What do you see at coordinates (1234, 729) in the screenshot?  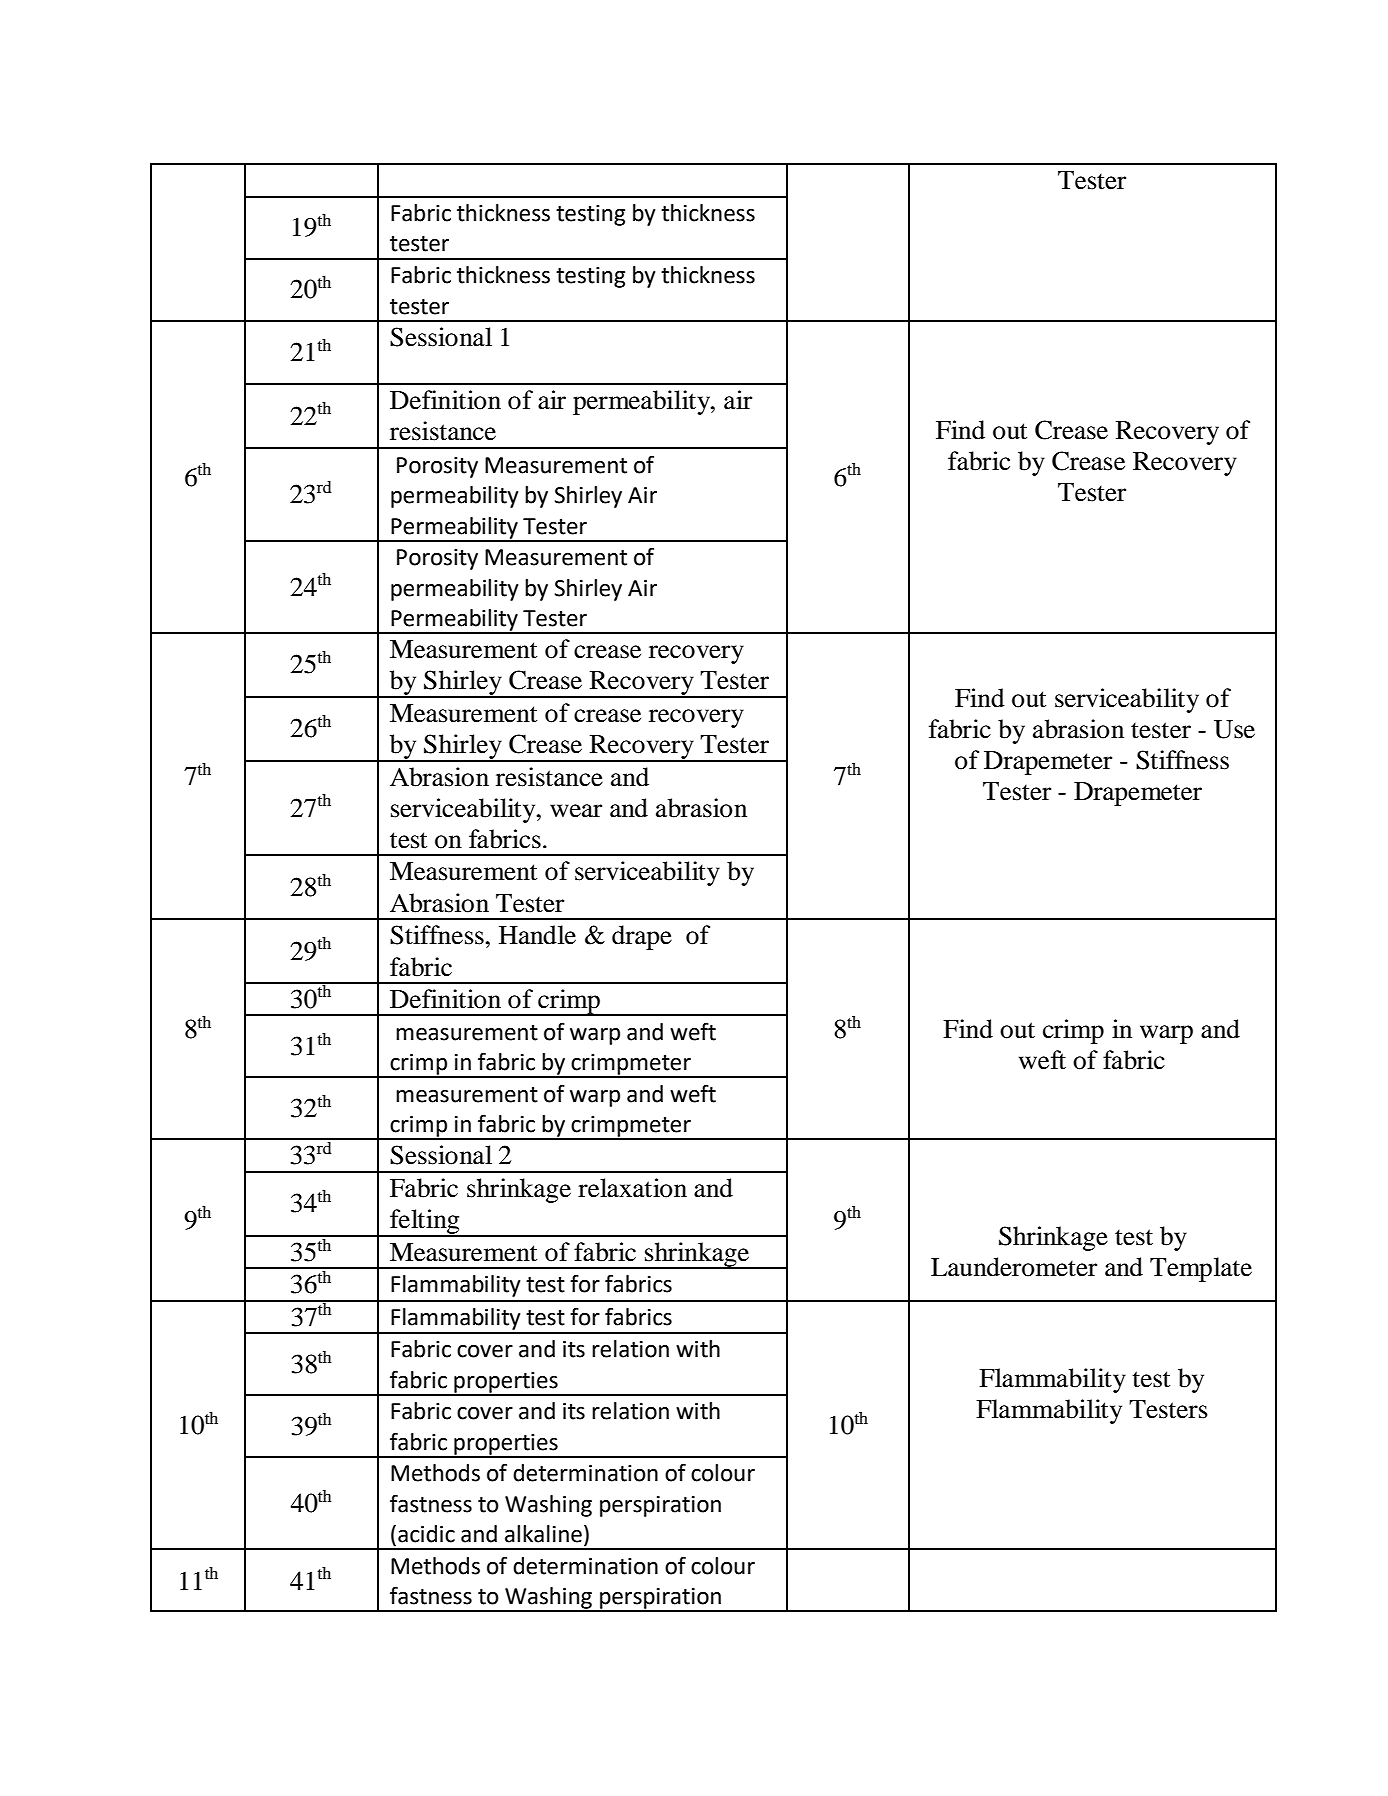 I see `Use` at bounding box center [1234, 729].
